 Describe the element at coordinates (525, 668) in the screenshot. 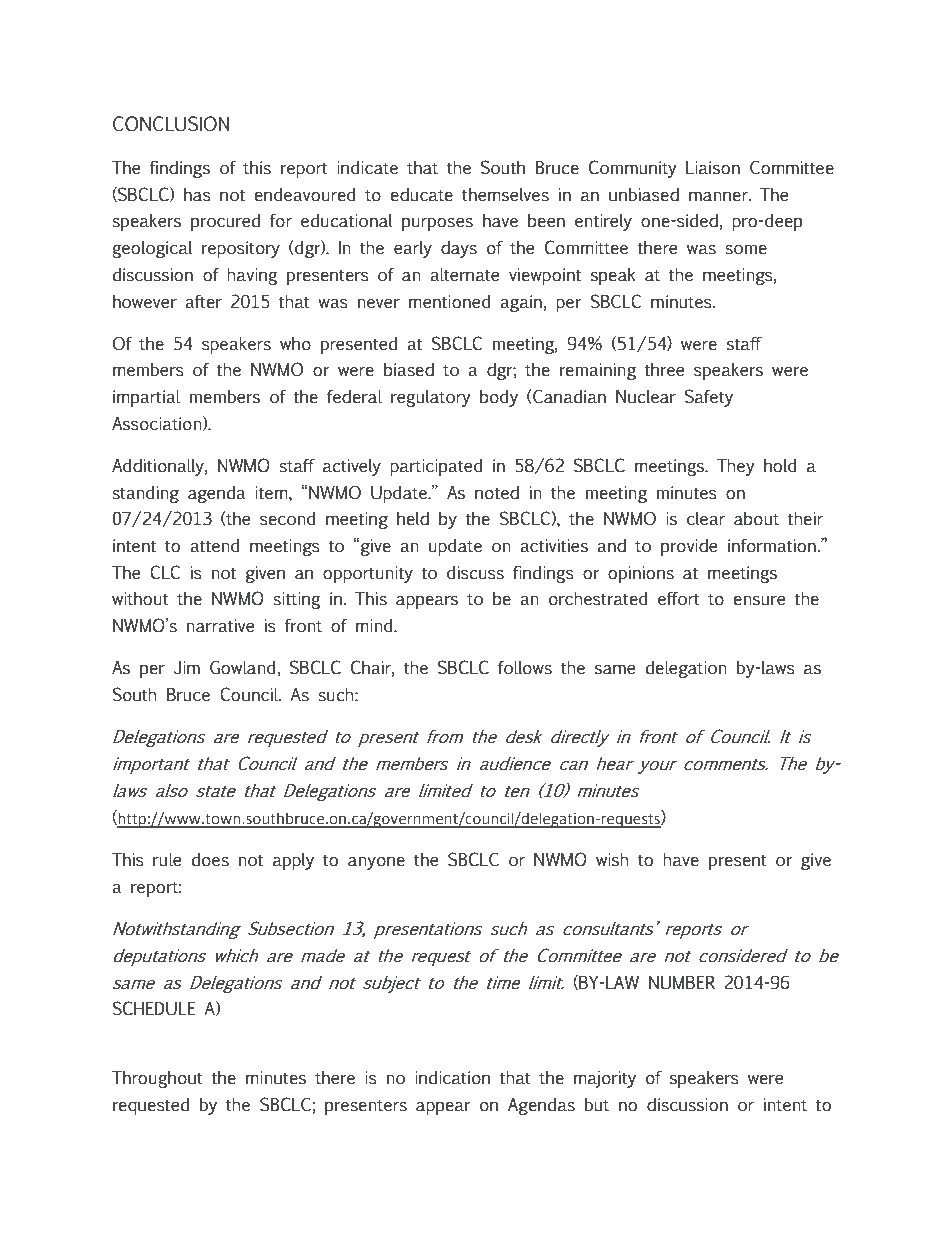

I see `follows` at that location.
